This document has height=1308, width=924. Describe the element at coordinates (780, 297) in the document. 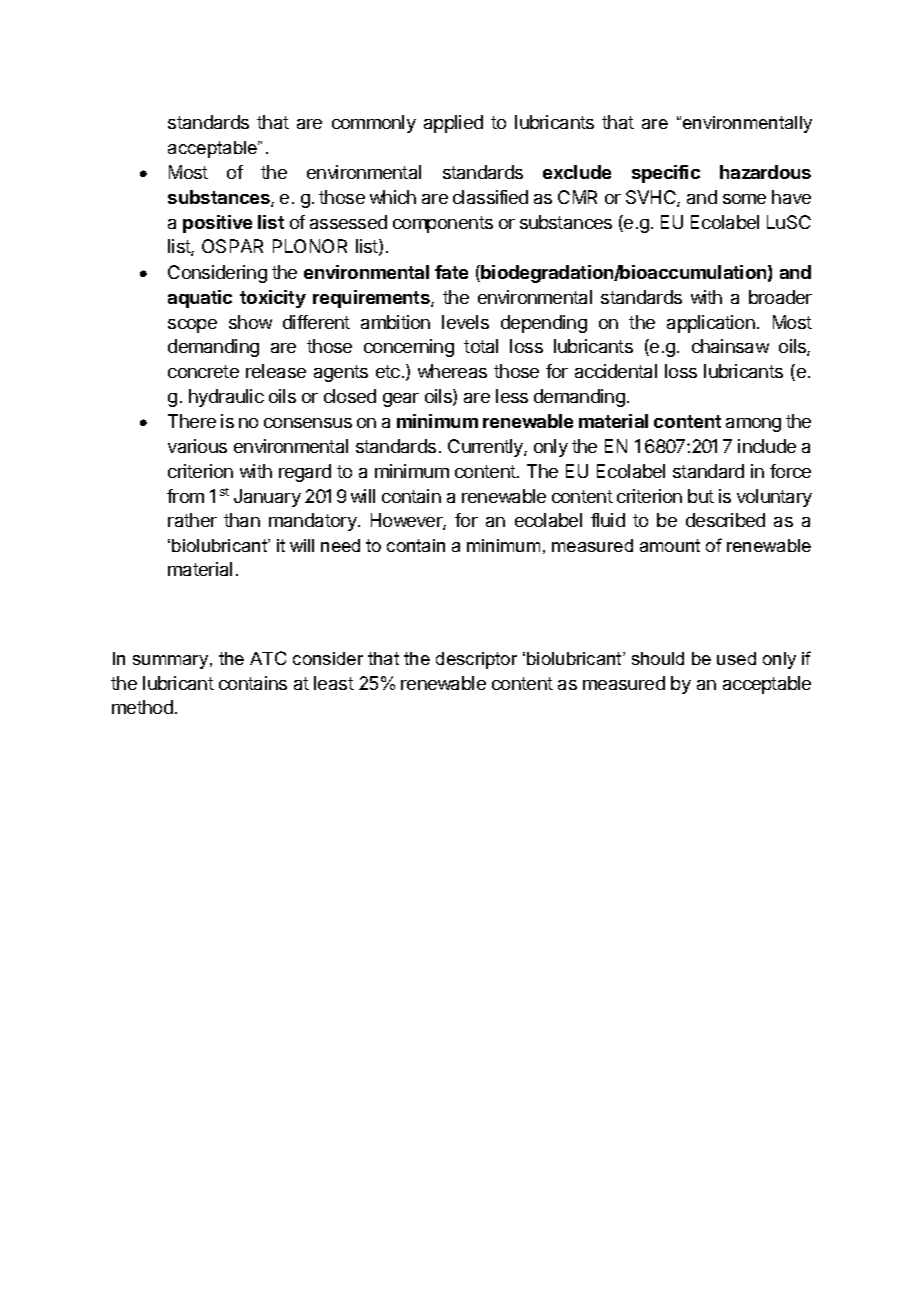

I see `broader` at that location.
